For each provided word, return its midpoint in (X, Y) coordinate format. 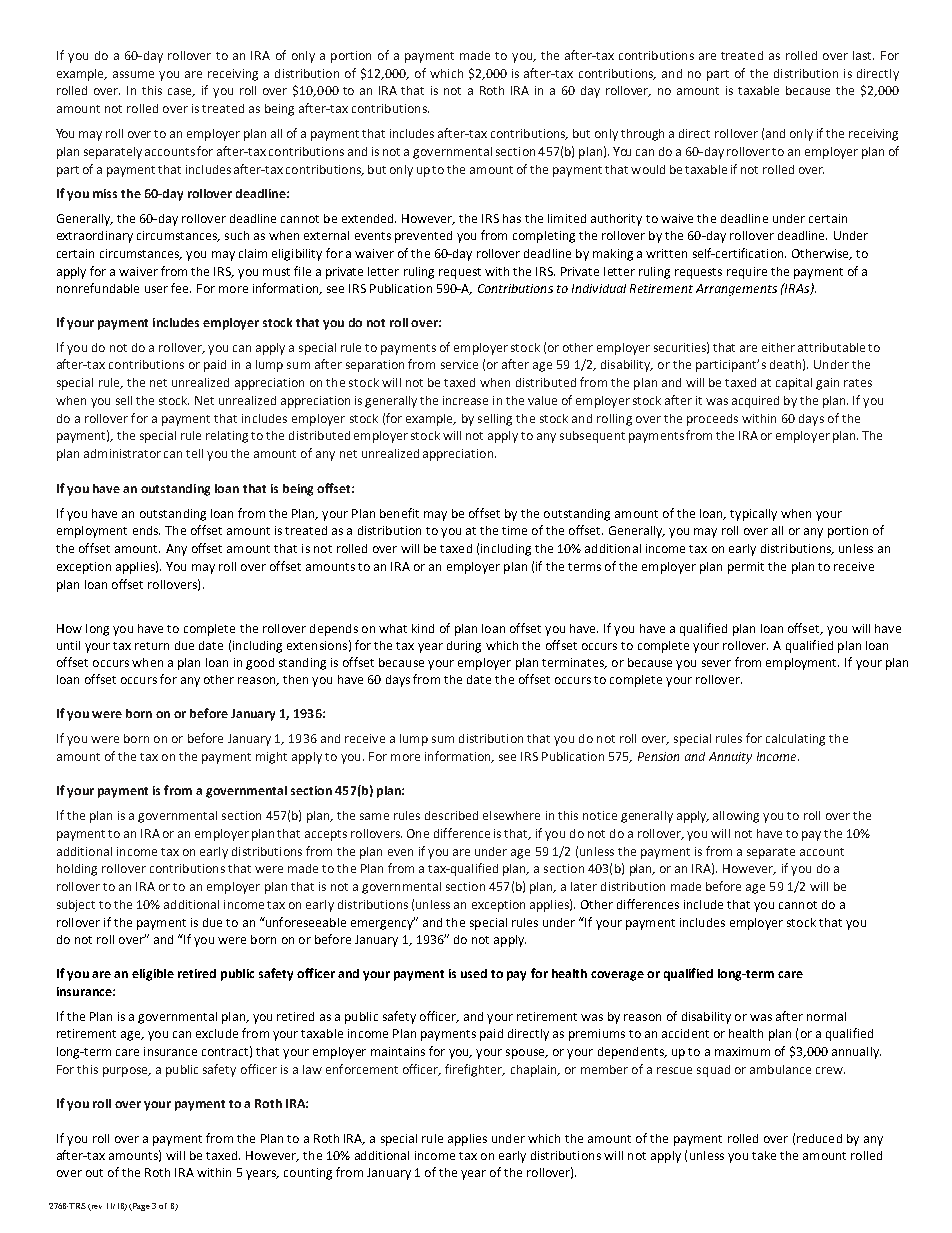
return (152, 646)
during (464, 647)
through (642, 135)
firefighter (475, 1070)
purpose (126, 1072)
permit (746, 568)
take (764, 1155)
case (181, 92)
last (863, 55)
